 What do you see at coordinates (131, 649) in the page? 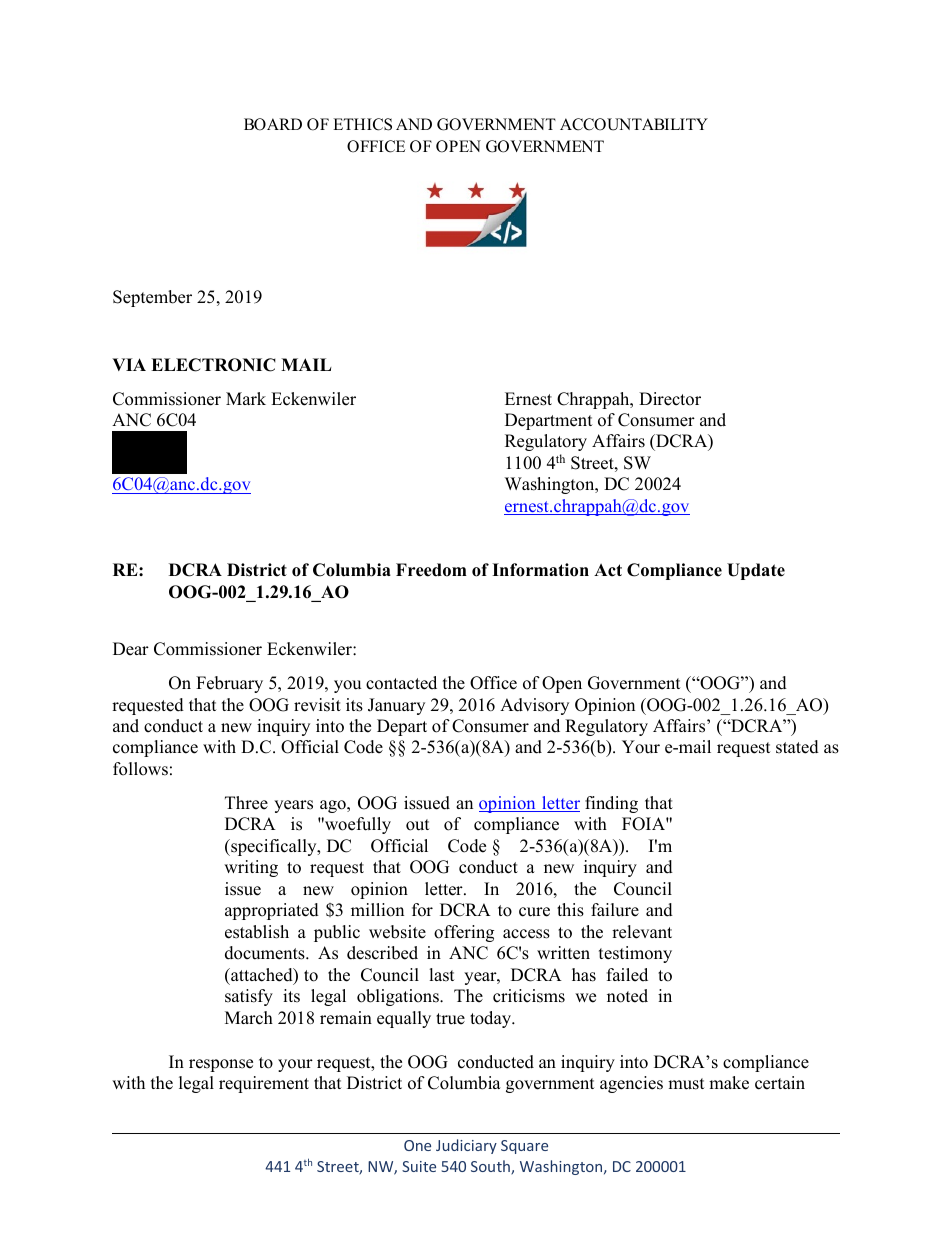
I see `Dear` at bounding box center [131, 649].
